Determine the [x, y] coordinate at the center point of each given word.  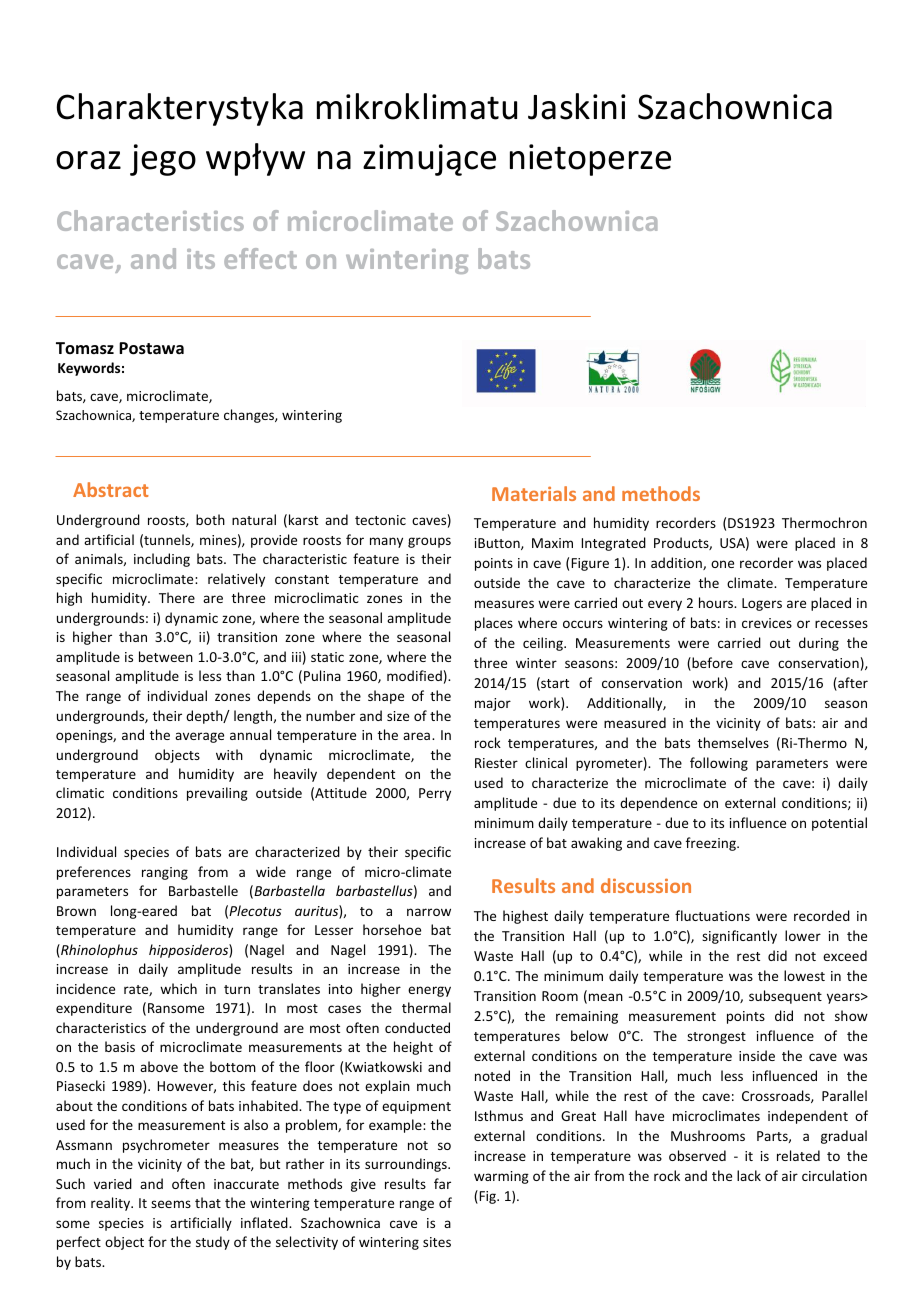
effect [260, 258]
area [416, 736]
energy [429, 991]
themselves [733, 742]
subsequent [785, 997]
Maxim [552, 543]
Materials [534, 493]
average [199, 737]
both [210, 519]
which [178, 988]
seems [171, 1204]
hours [717, 602]
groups [429, 542]
